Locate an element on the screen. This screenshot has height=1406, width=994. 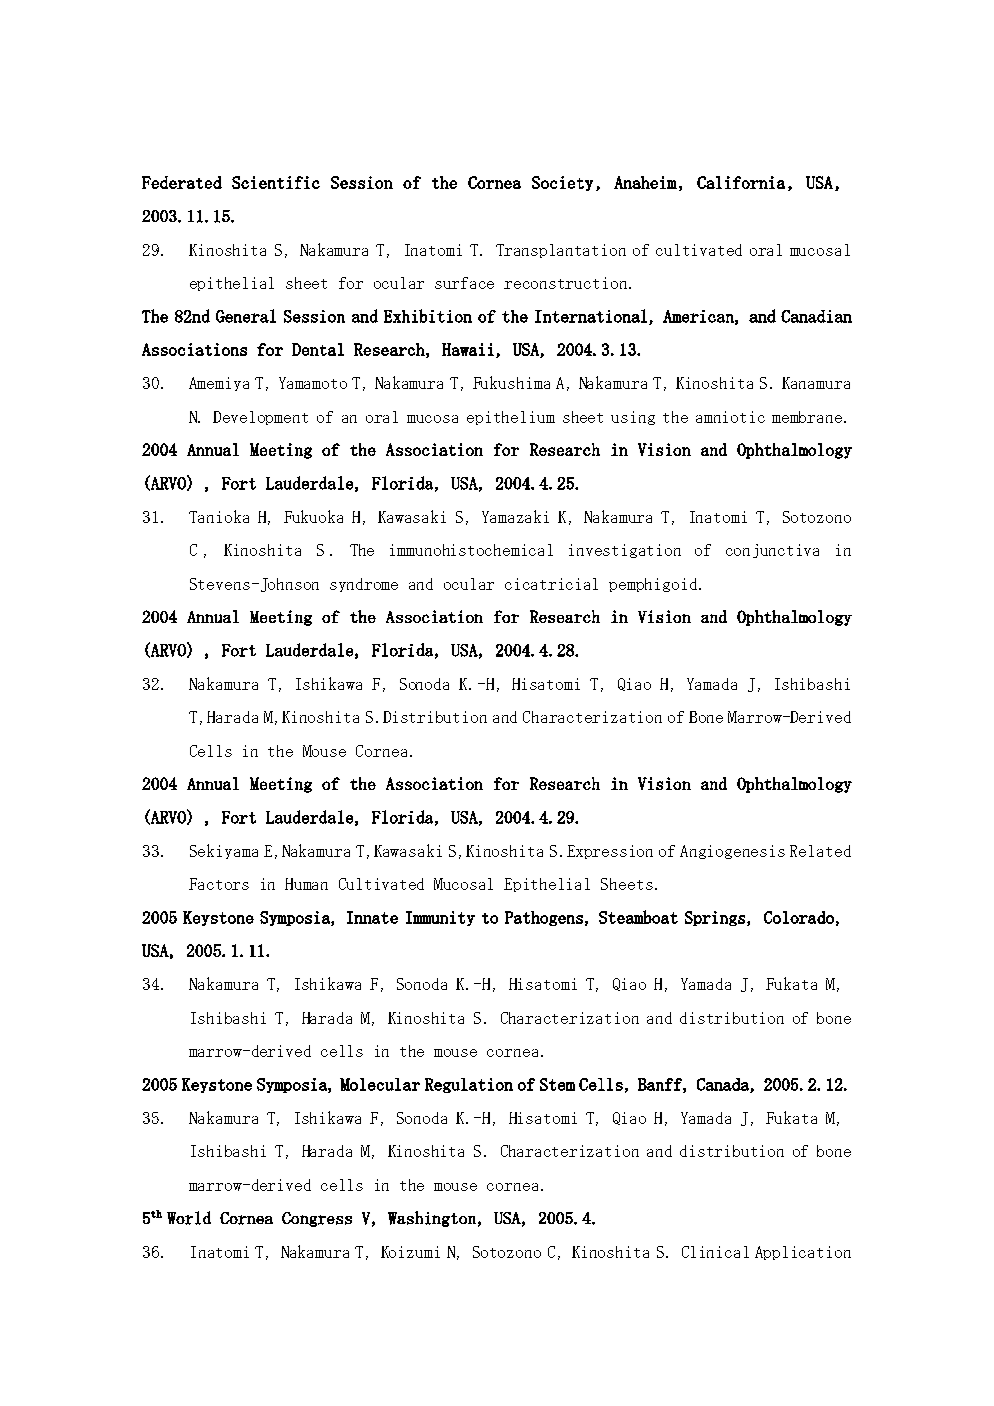
Angiogenesis is located at coordinates (732, 852).
